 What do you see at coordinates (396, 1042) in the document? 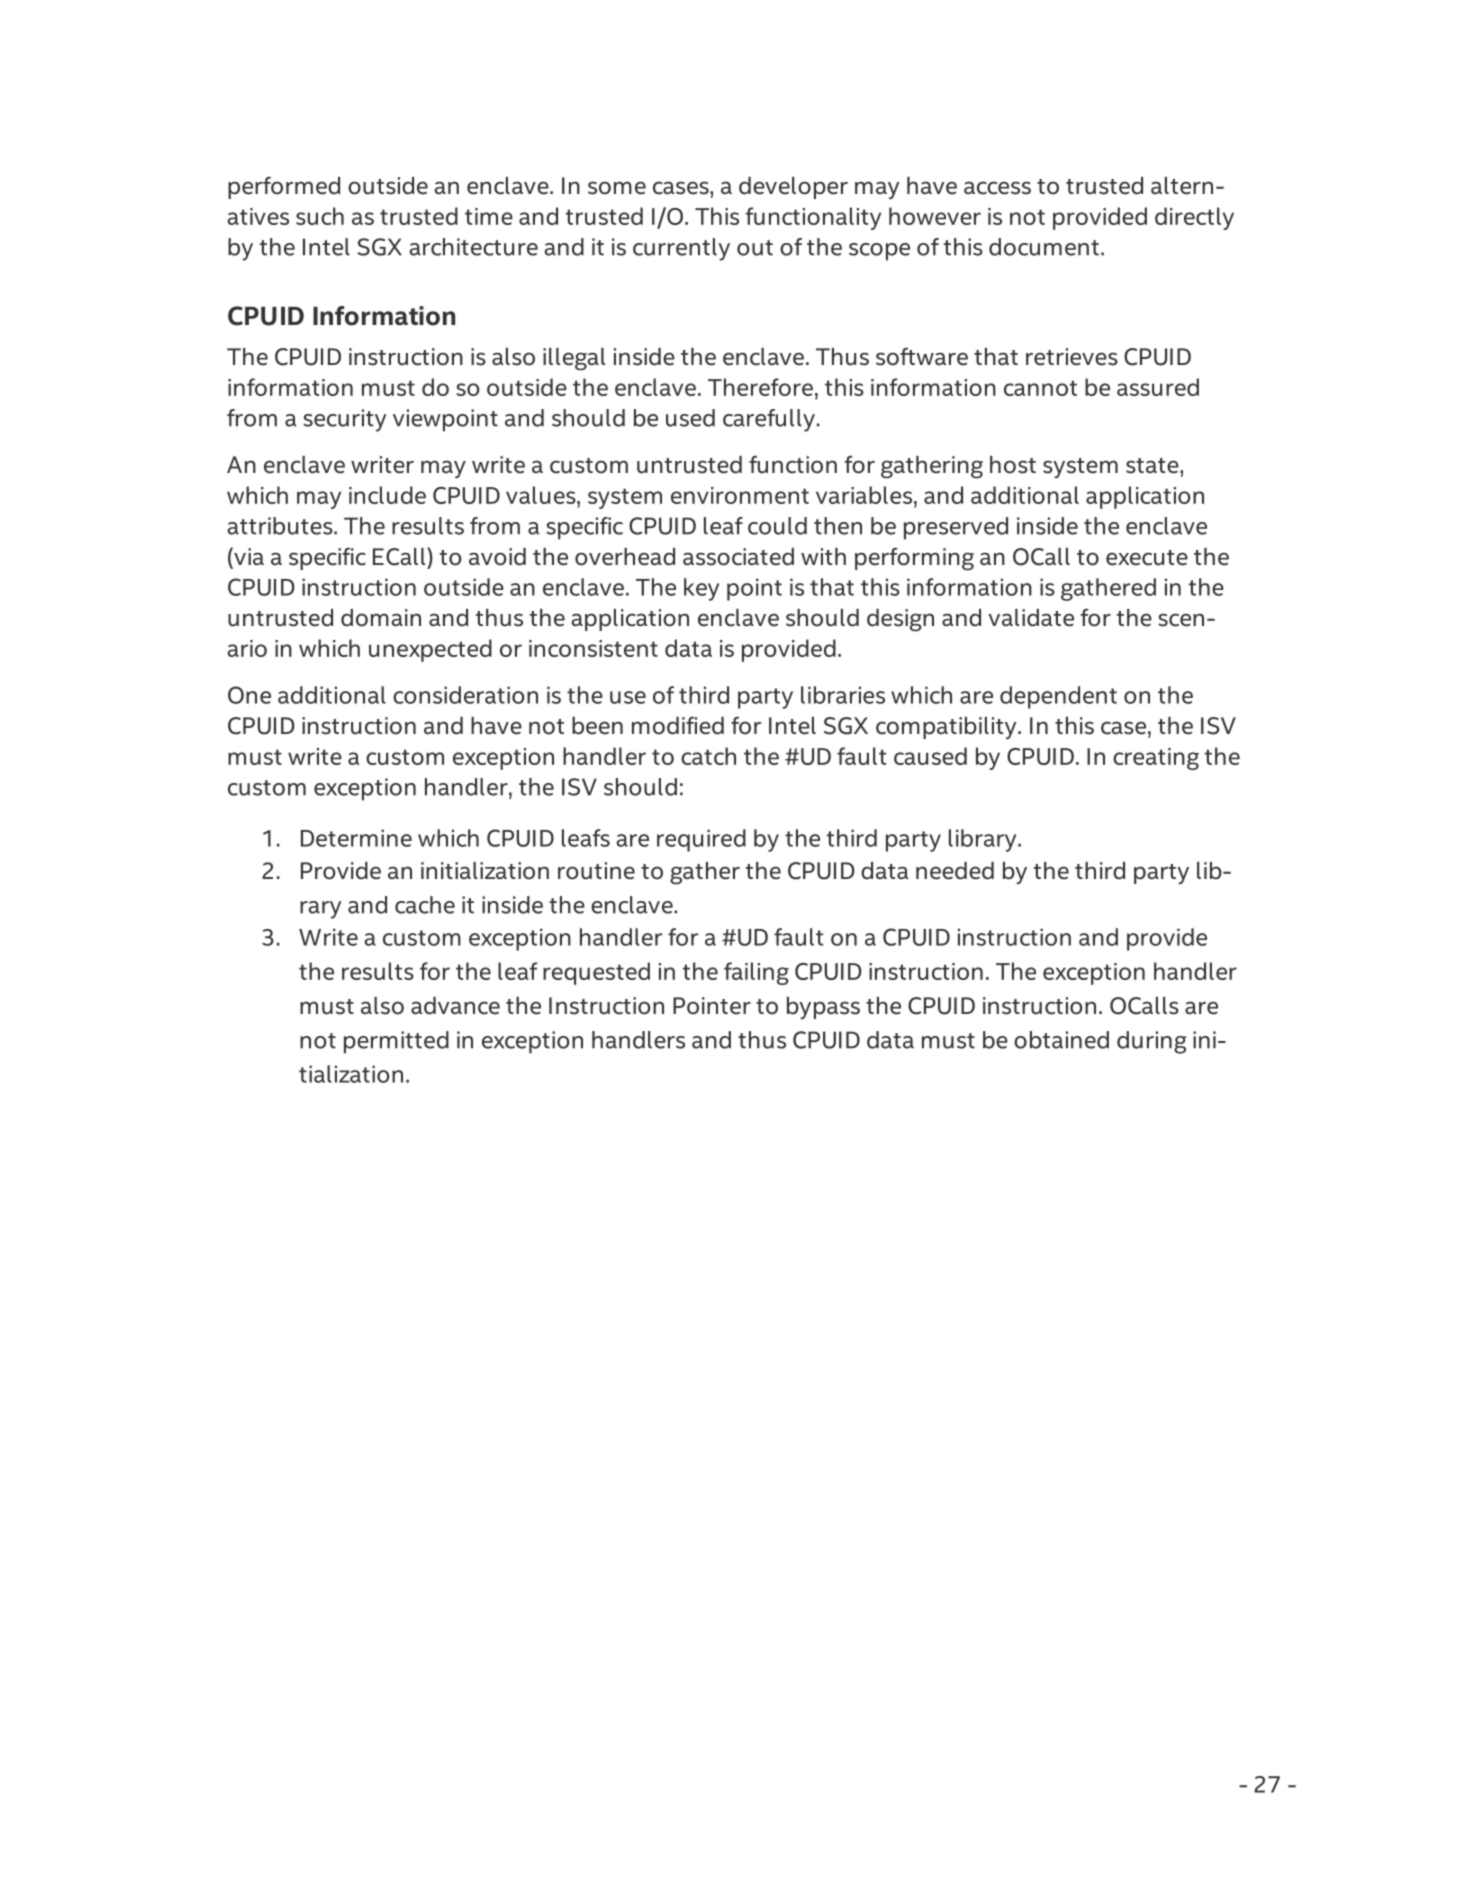
I see `permitted` at bounding box center [396, 1042].
